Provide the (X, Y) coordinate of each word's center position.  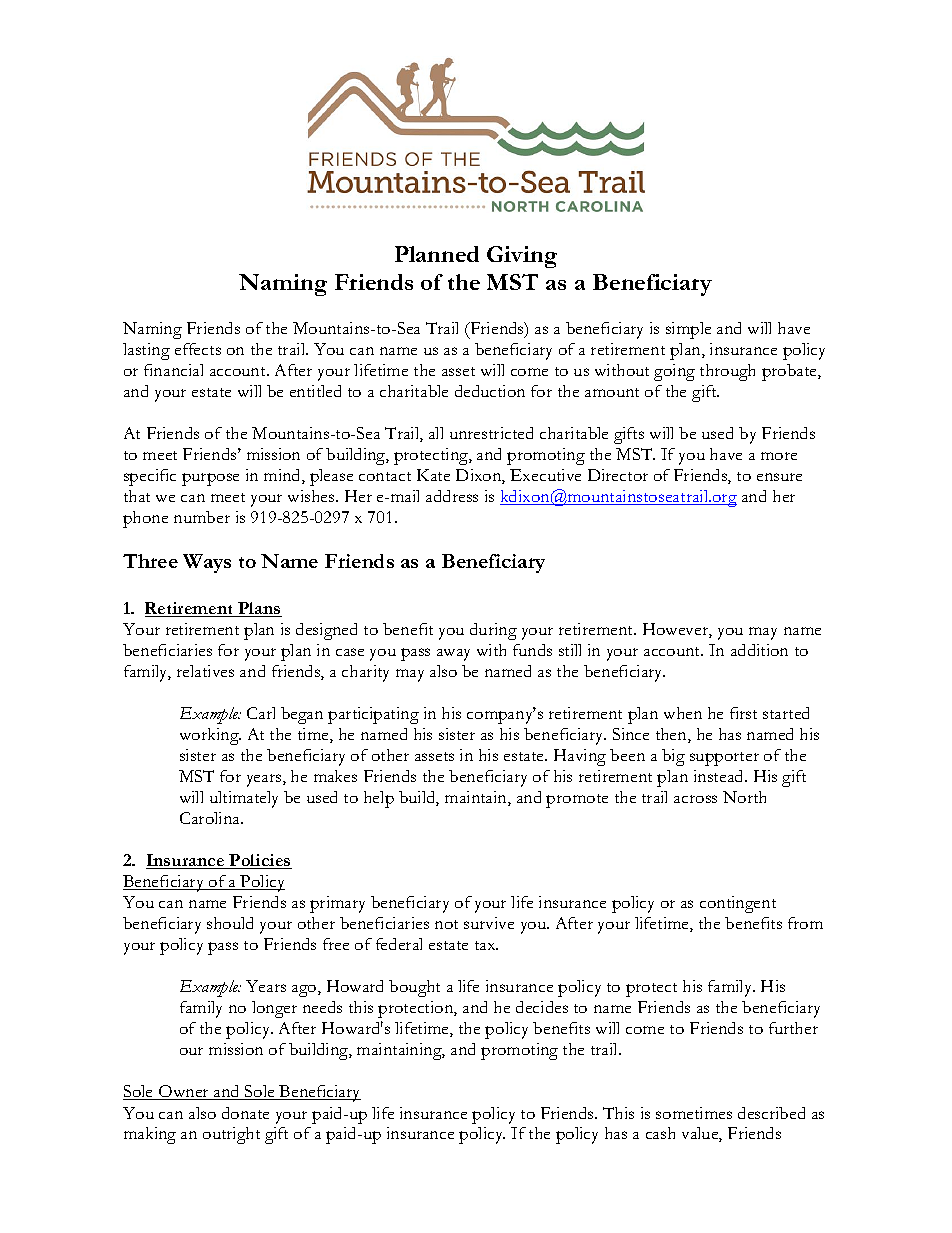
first (743, 713)
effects (198, 349)
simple (688, 330)
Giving (522, 257)
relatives (205, 671)
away (453, 655)
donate (245, 1113)
